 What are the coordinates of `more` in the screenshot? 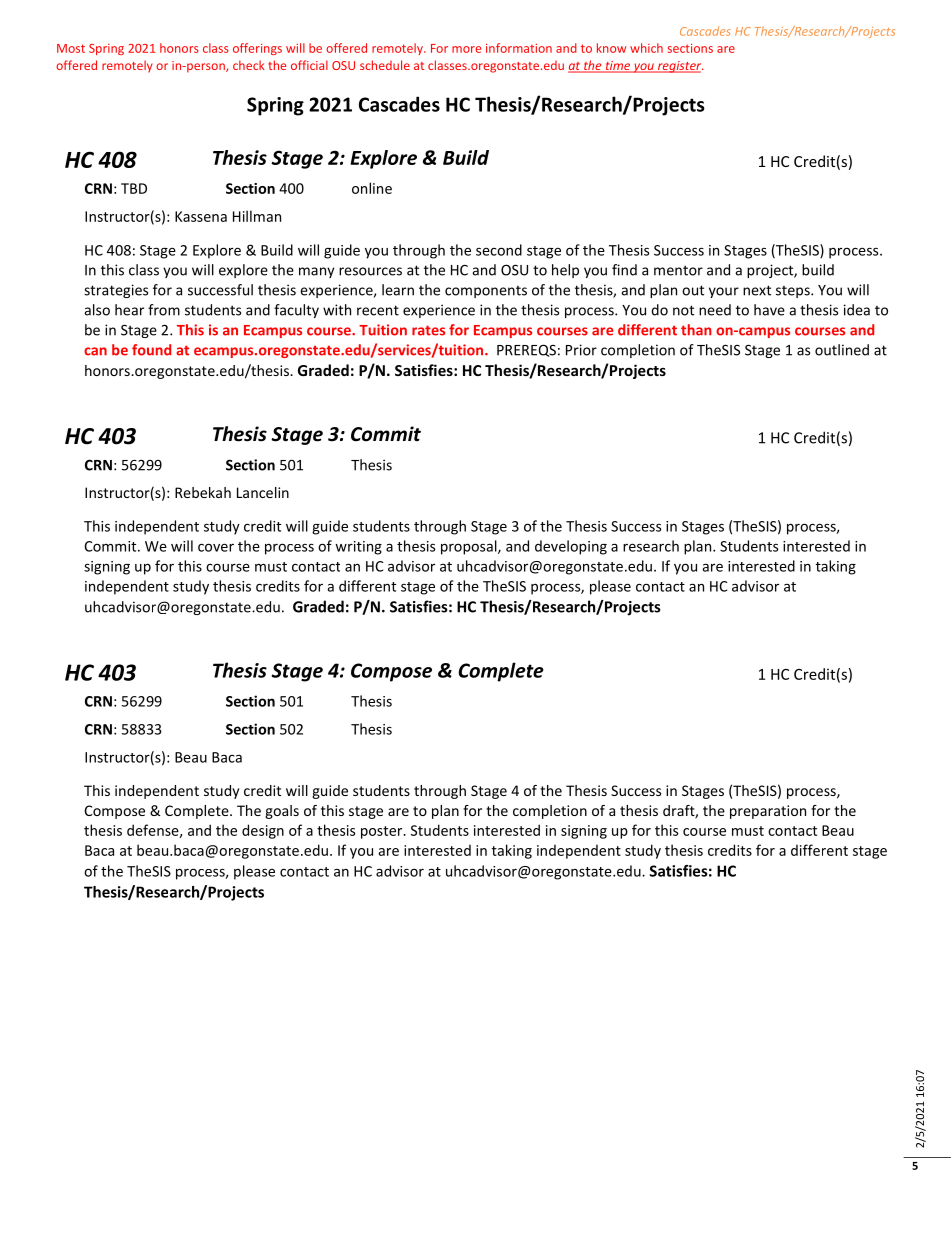 It's located at (466, 49).
